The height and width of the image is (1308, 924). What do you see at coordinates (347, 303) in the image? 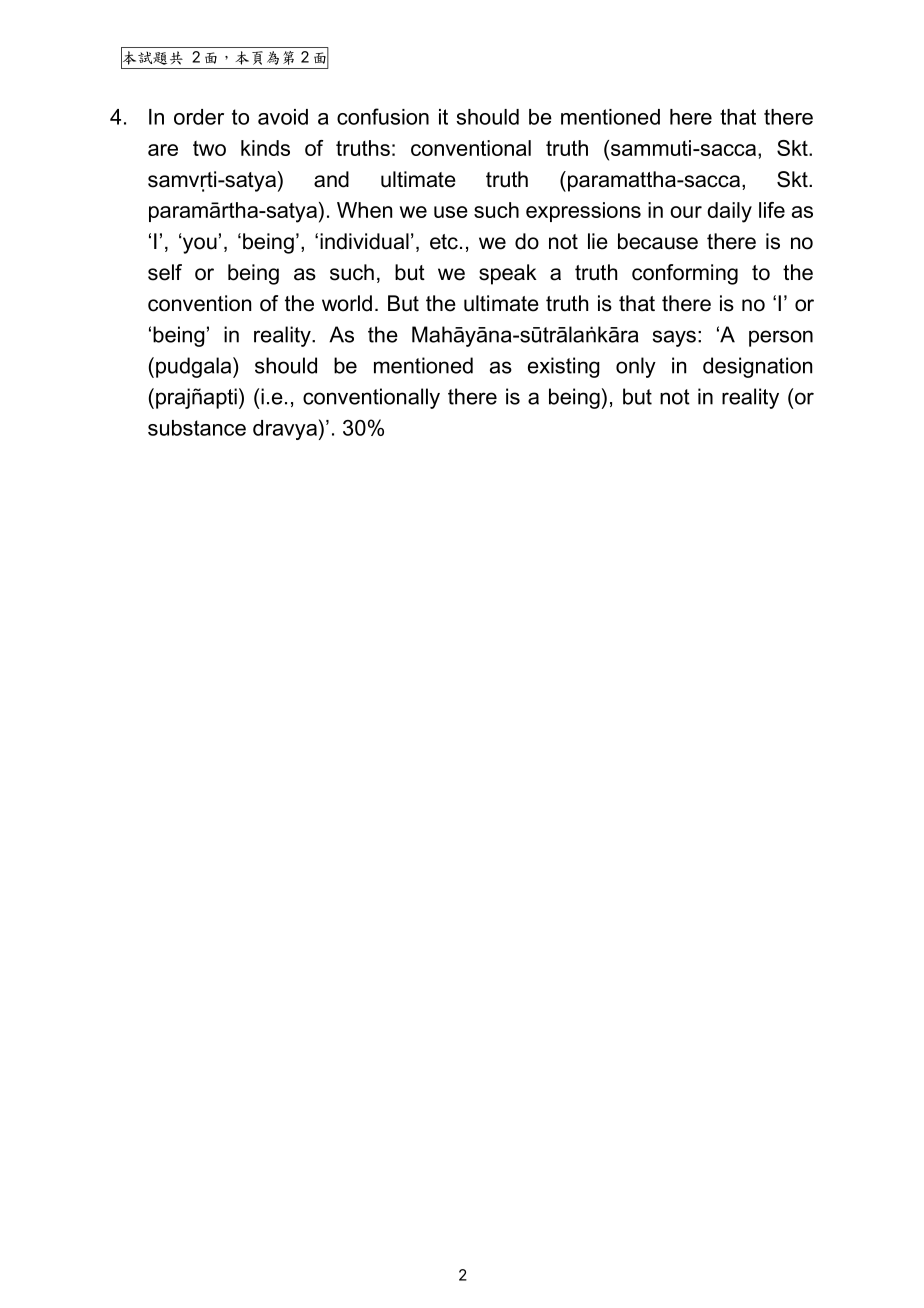
I see `world` at bounding box center [347, 303].
